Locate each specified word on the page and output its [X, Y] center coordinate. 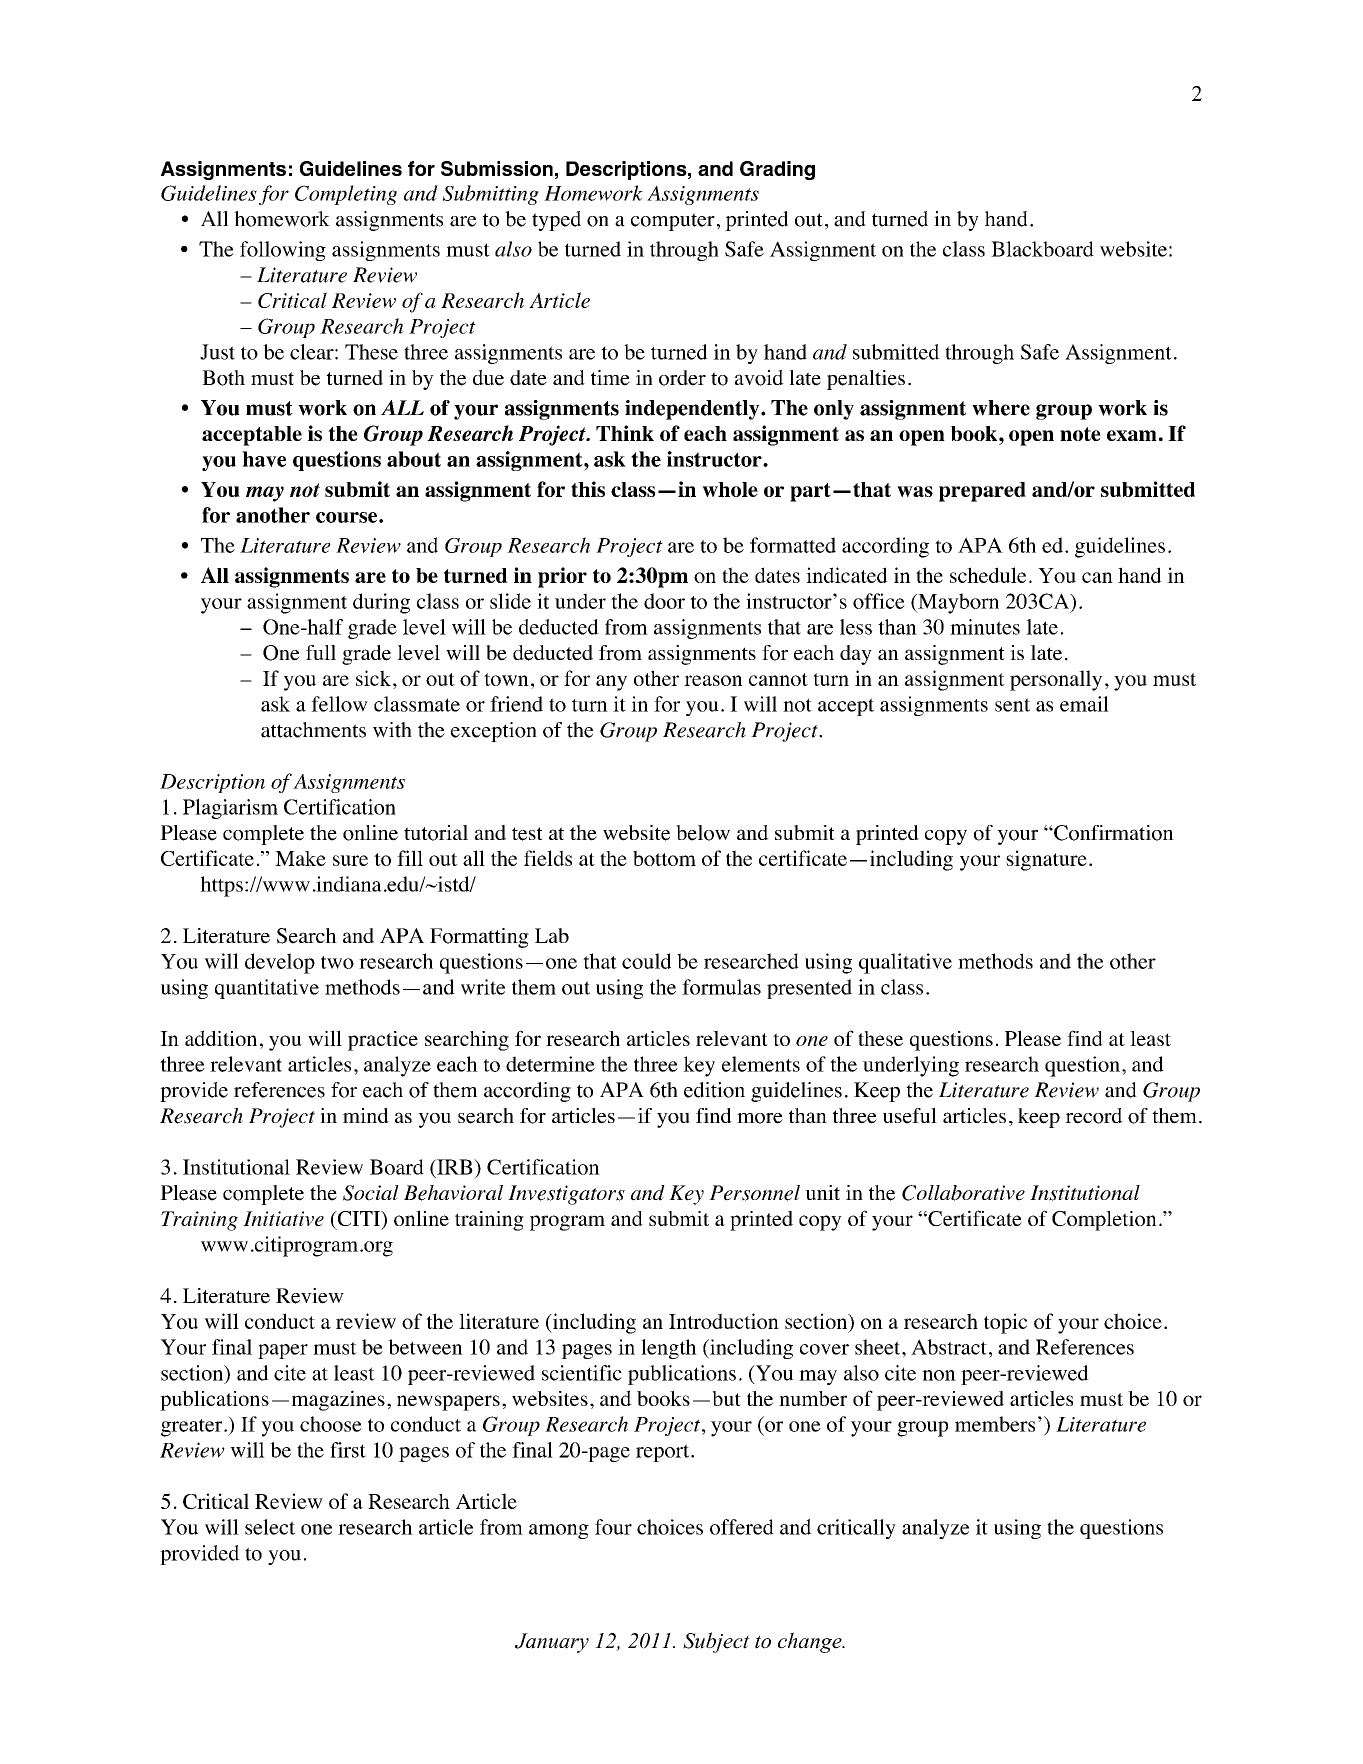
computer [673, 222]
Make [300, 858]
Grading [777, 170]
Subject [716, 1642]
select [270, 1527]
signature [1046, 860]
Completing [346, 195]
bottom [664, 858]
